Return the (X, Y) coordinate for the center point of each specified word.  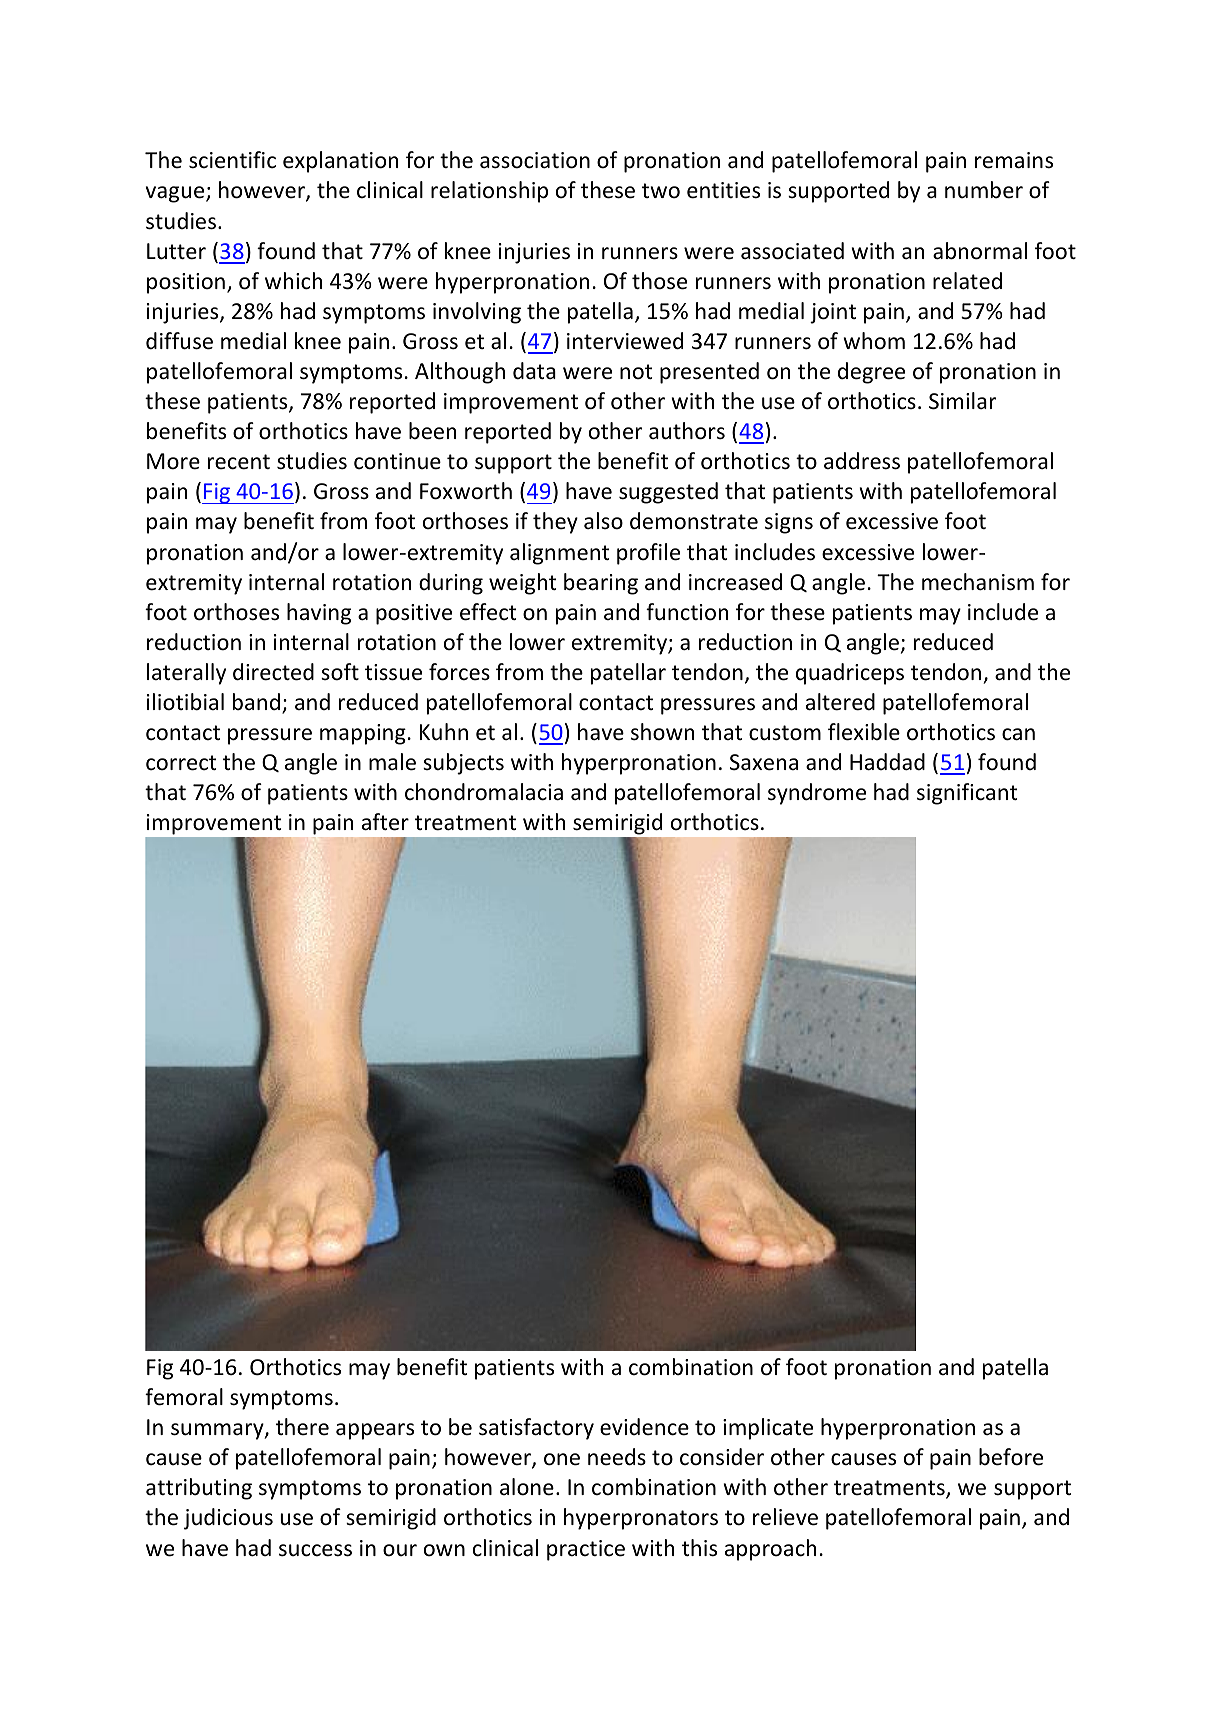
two (661, 191)
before (1011, 1457)
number (984, 190)
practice (586, 1550)
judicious (228, 1519)
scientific (232, 160)
